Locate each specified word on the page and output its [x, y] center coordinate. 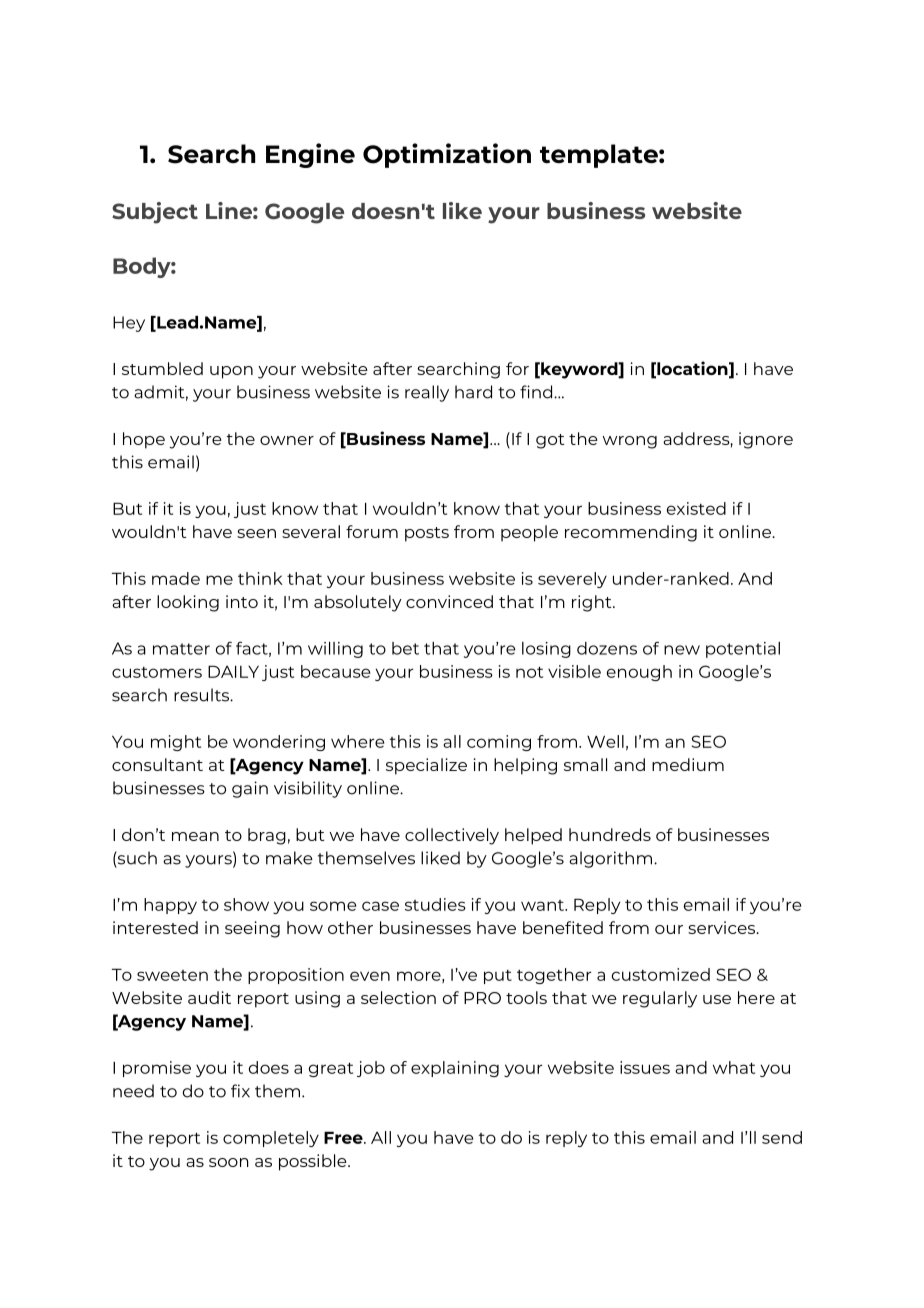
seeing [252, 929]
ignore [766, 440]
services [723, 927]
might [176, 743]
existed [696, 508]
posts [427, 534]
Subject [155, 213]
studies [435, 904]
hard [473, 392]
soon [229, 1162]
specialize [426, 766]
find [537, 392]
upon [231, 372]
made [176, 578]
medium [688, 764]
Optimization [447, 155]
